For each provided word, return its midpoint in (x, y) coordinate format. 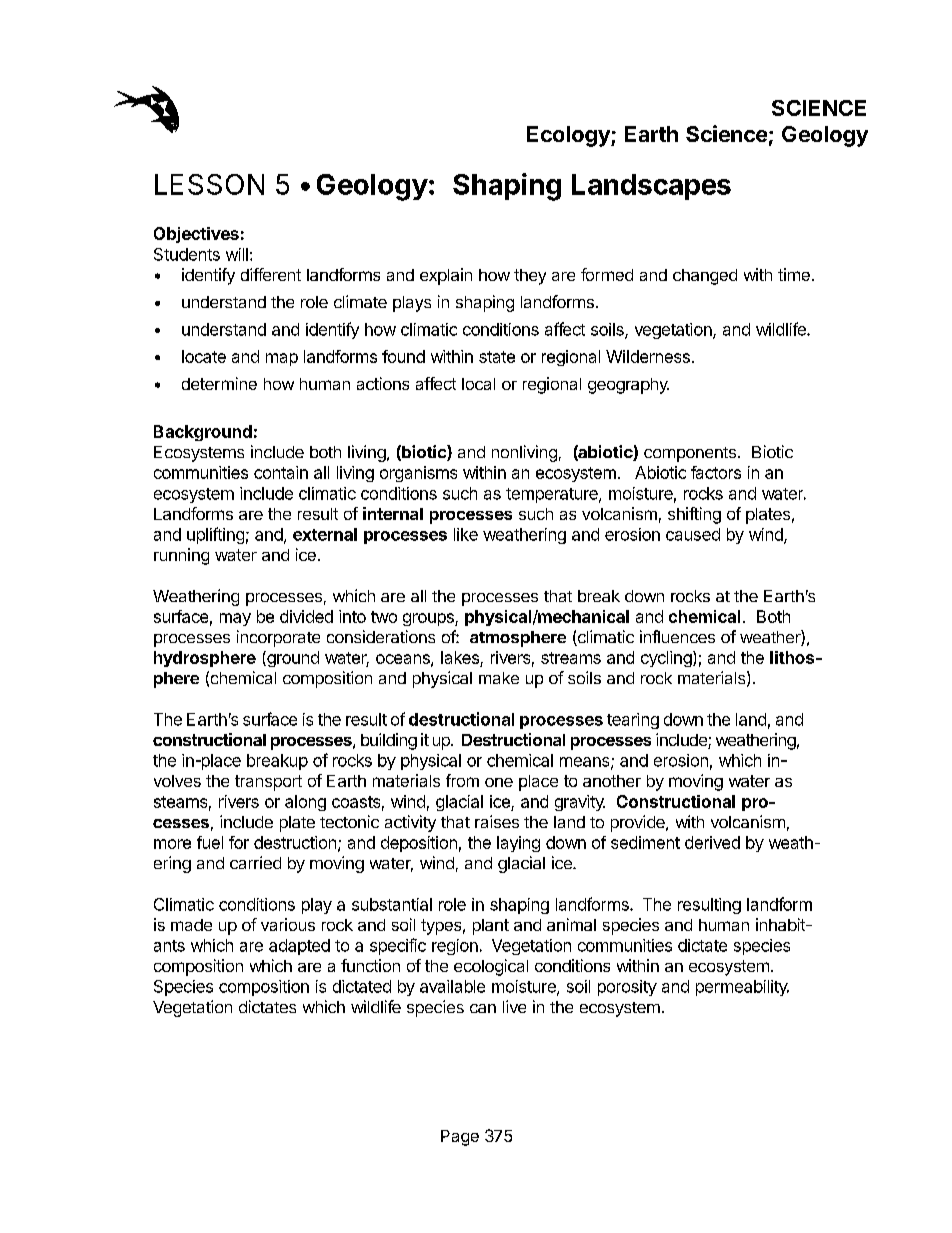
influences (677, 636)
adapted (299, 947)
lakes (460, 657)
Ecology (569, 136)
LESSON (209, 184)
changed (705, 277)
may (235, 619)
